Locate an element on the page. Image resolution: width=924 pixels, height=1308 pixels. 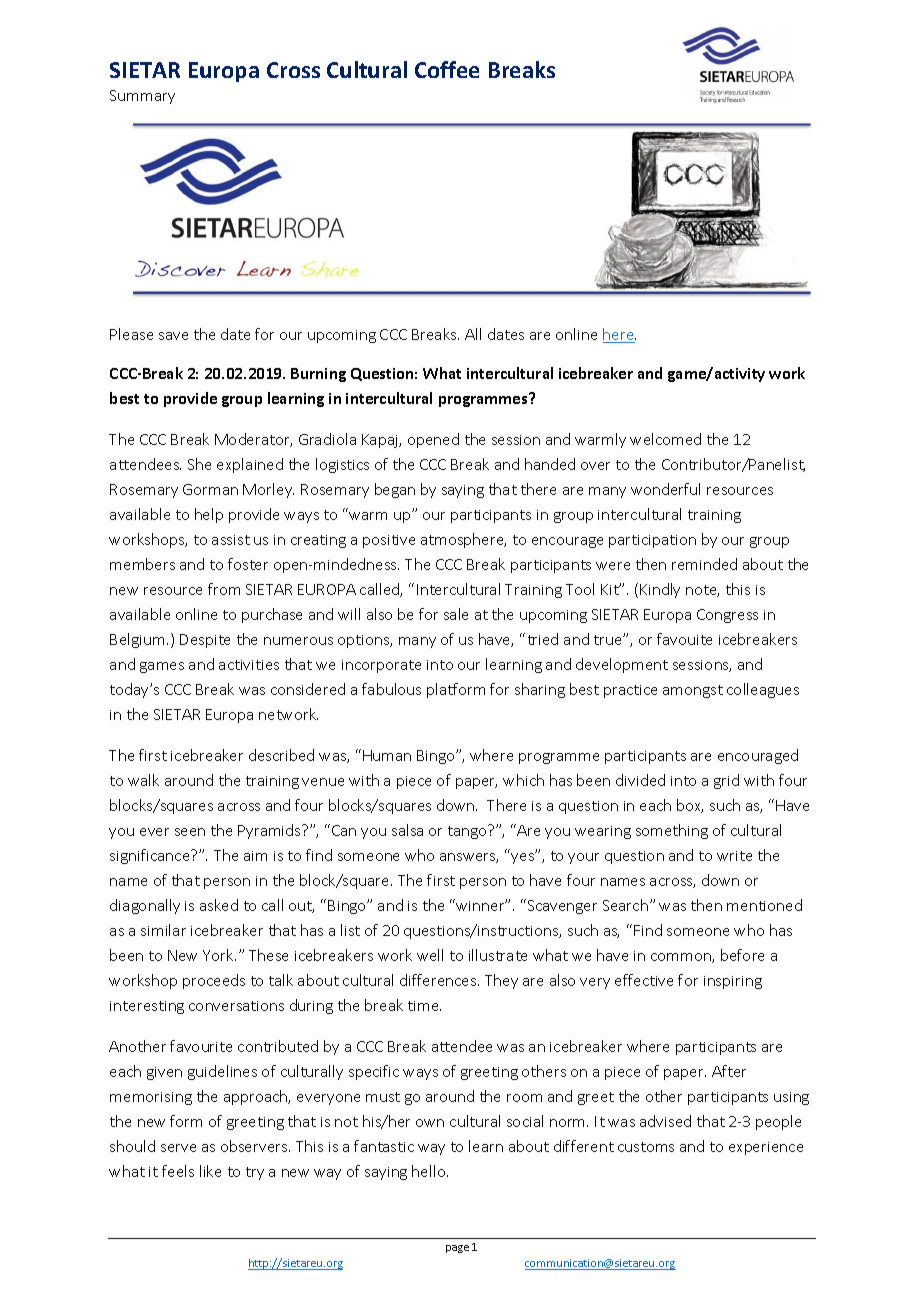
welcomed is located at coordinates (665, 439).
